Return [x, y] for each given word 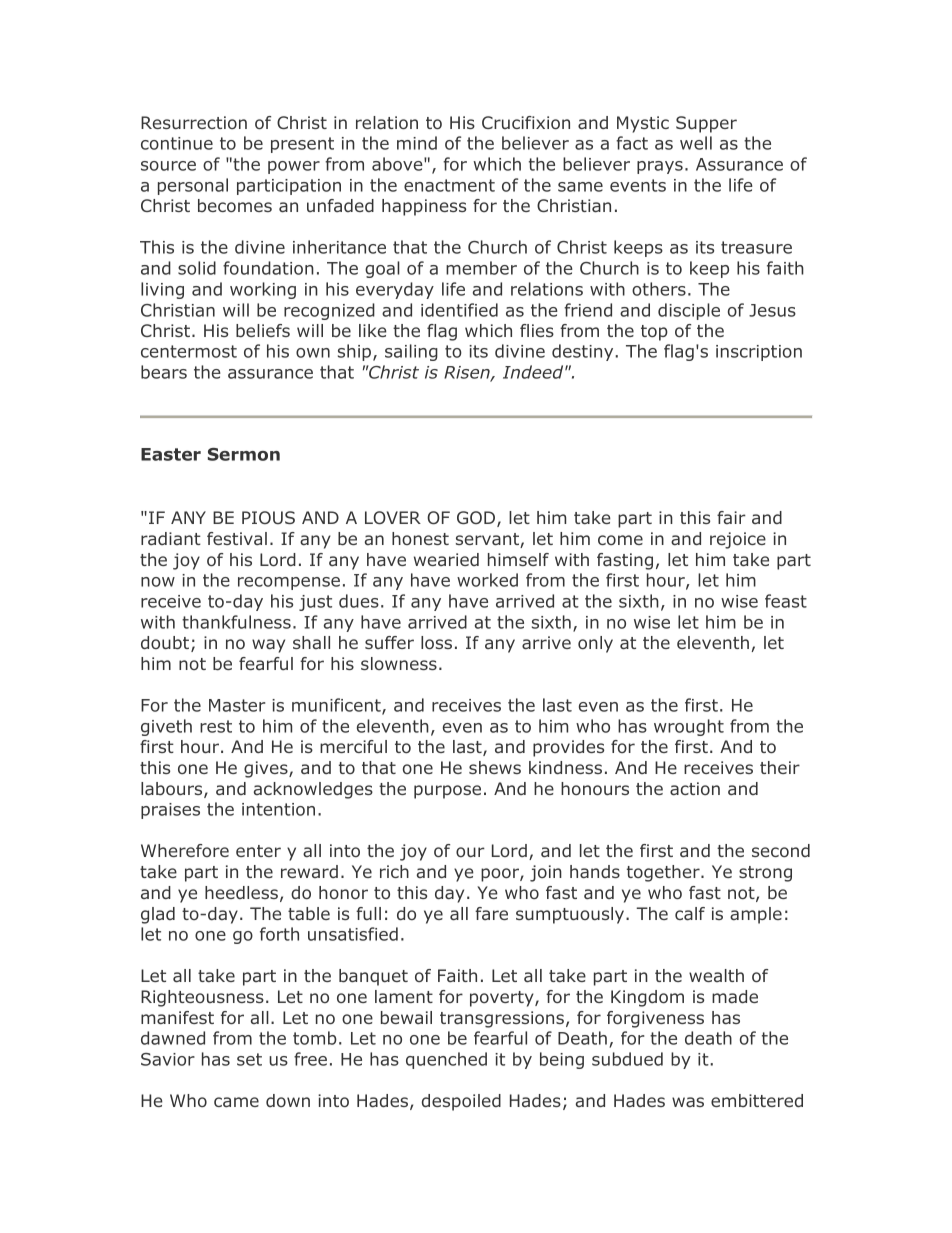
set [249, 1059]
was [688, 1102]
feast [786, 601]
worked [487, 580]
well [696, 143]
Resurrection [194, 122]
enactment [449, 185]
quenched [446, 1060]
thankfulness [236, 622]
